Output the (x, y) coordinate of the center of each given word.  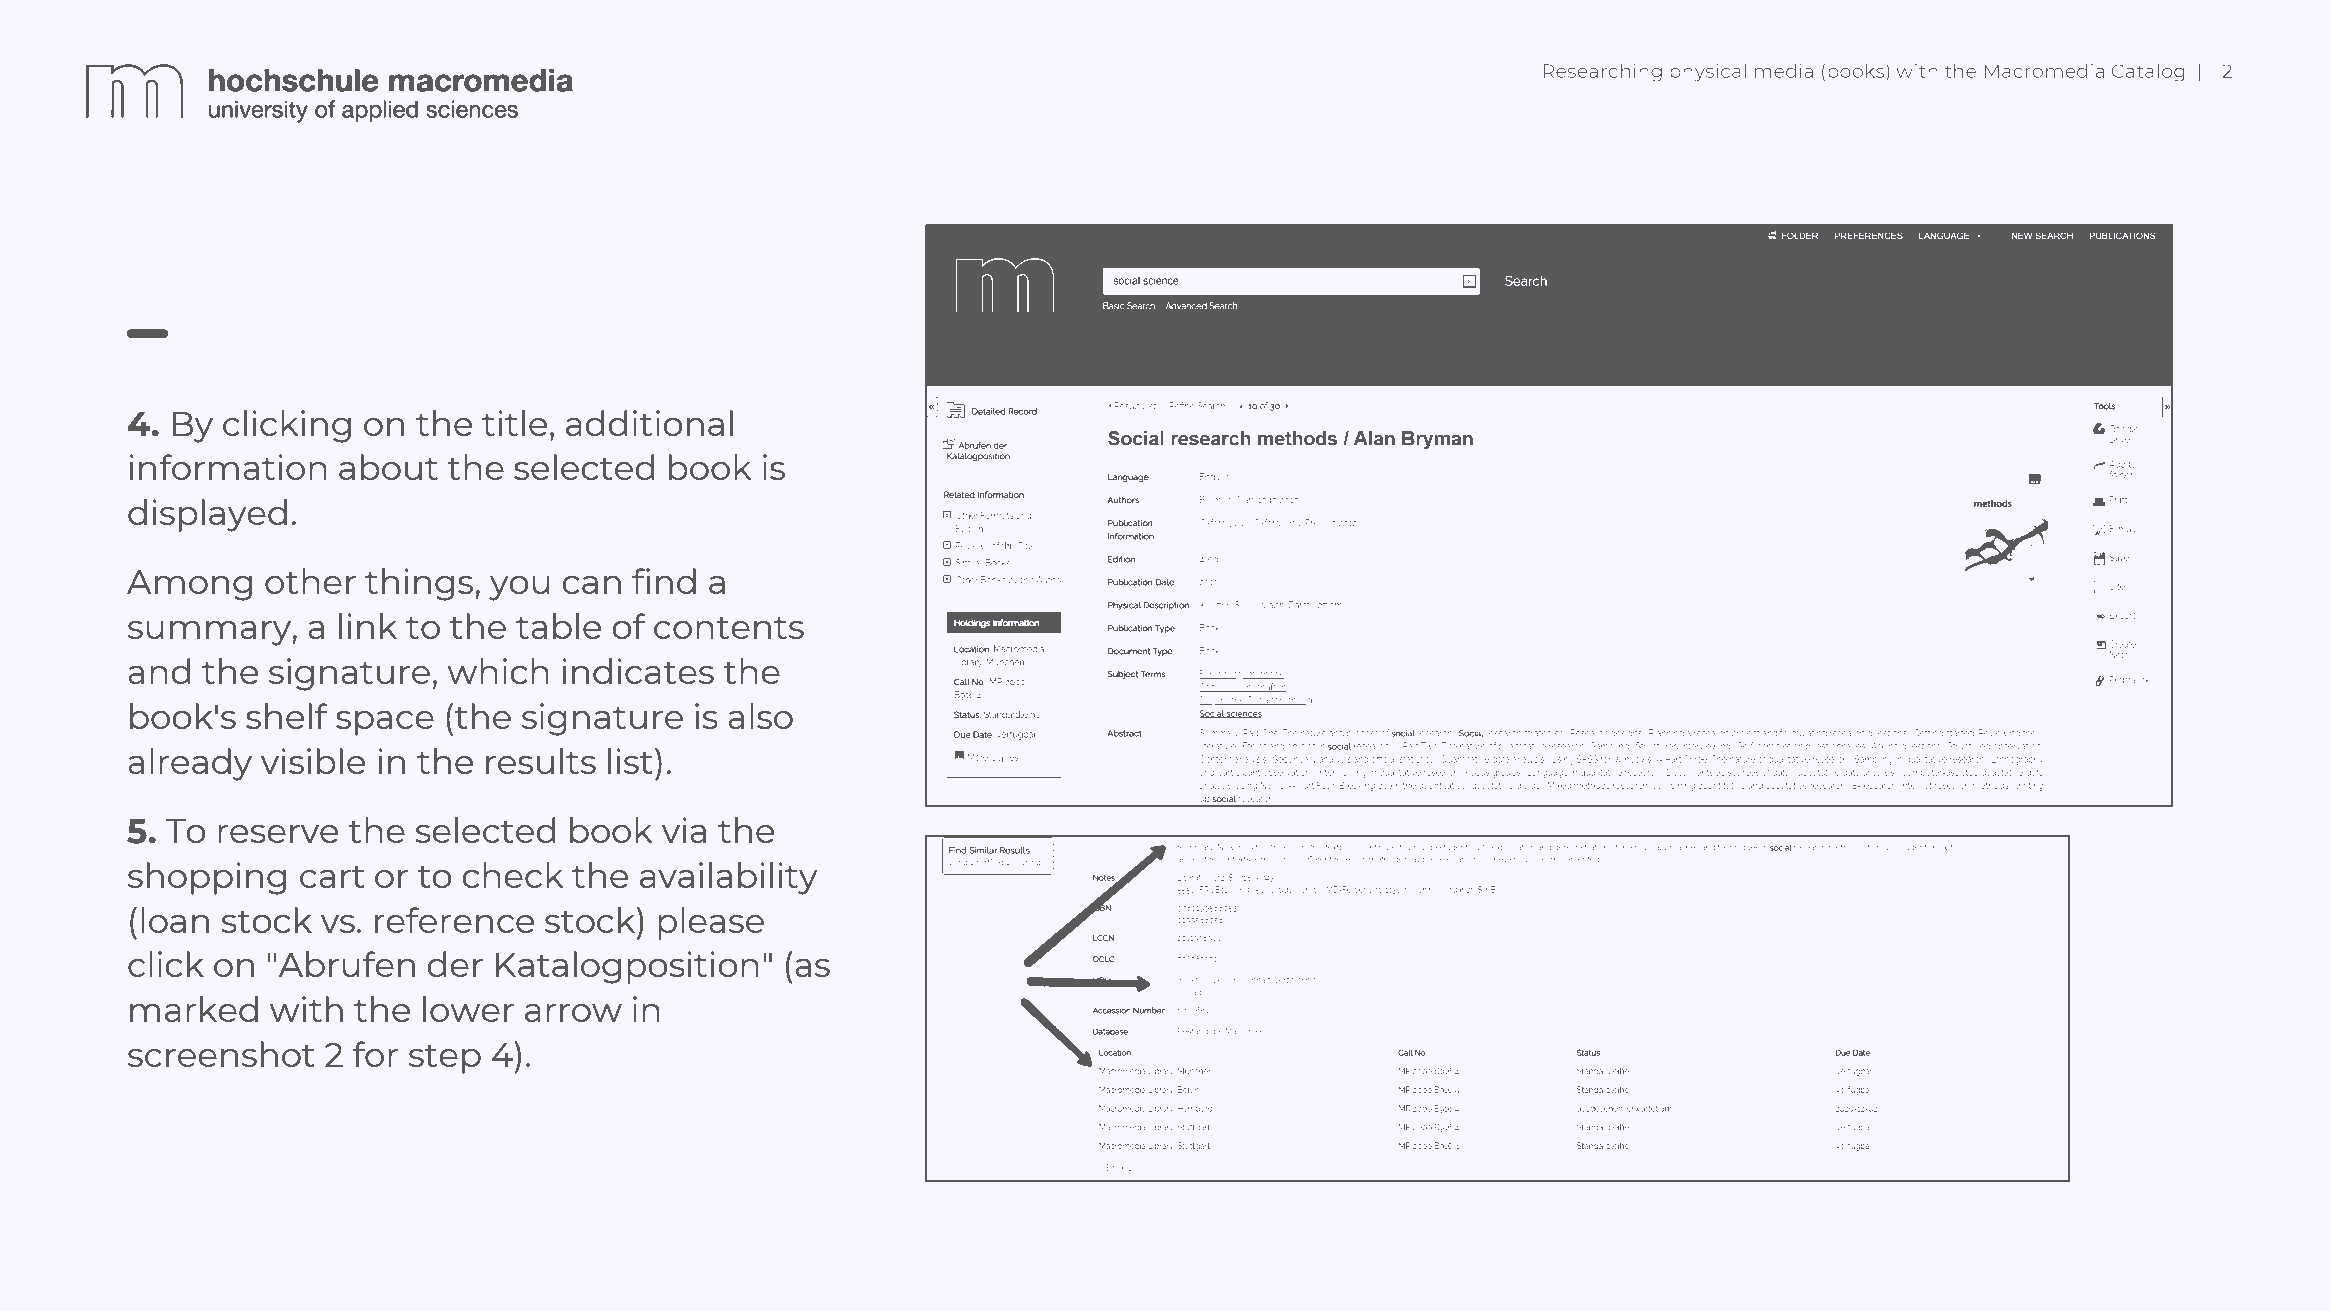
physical (1708, 72)
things (419, 584)
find (664, 581)
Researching (1602, 72)
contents (729, 628)
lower (468, 1009)
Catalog (2148, 72)
